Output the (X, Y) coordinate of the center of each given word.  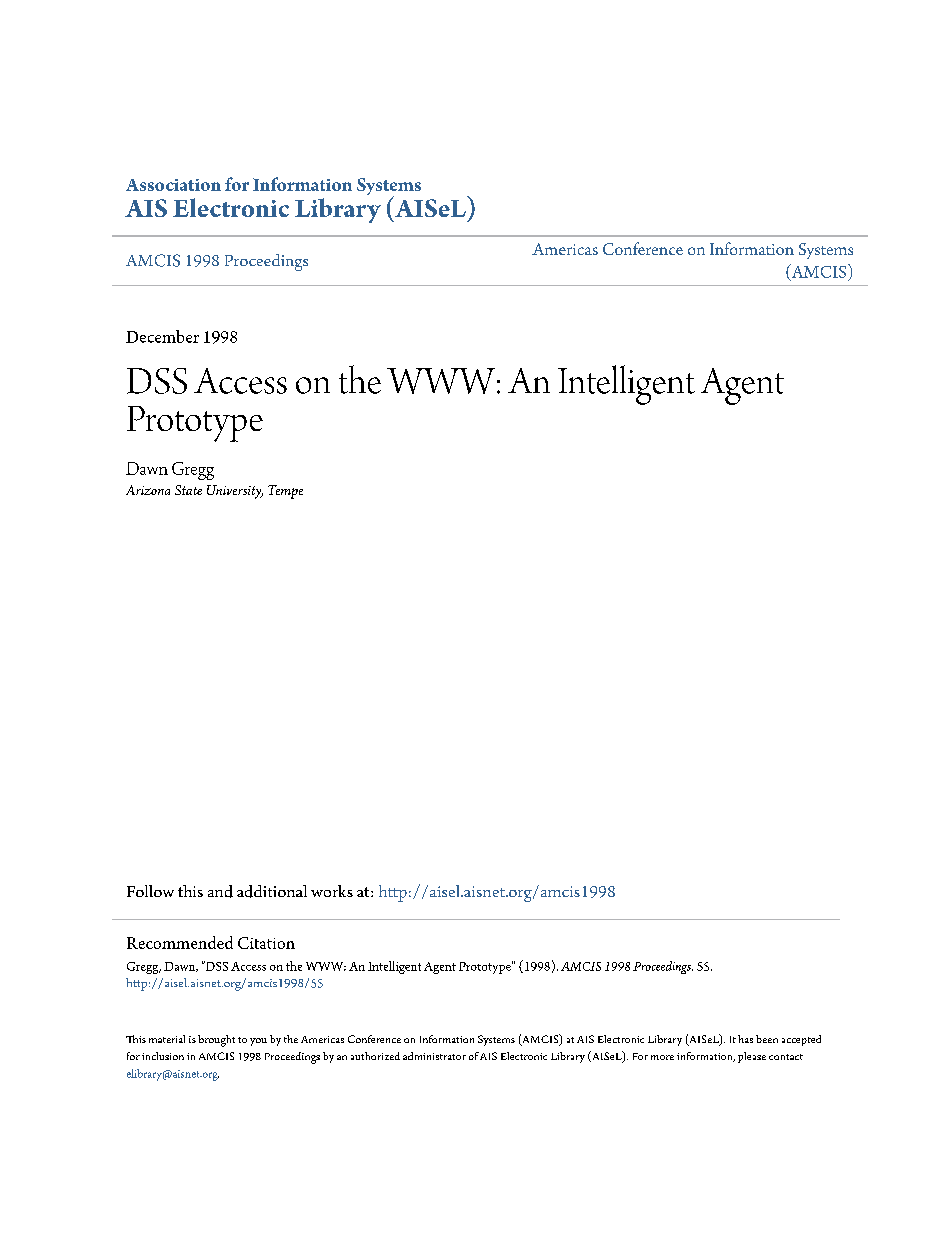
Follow (150, 891)
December (162, 336)
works (332, 891)
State (188, 490)
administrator (434, 1056)
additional (272, 891)
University (235, 492)
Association (173, 185)
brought (216, 1041)
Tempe (285, 492)
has (745, 1039)
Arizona (148, 490)
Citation (266, 943)
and (220, 891)
